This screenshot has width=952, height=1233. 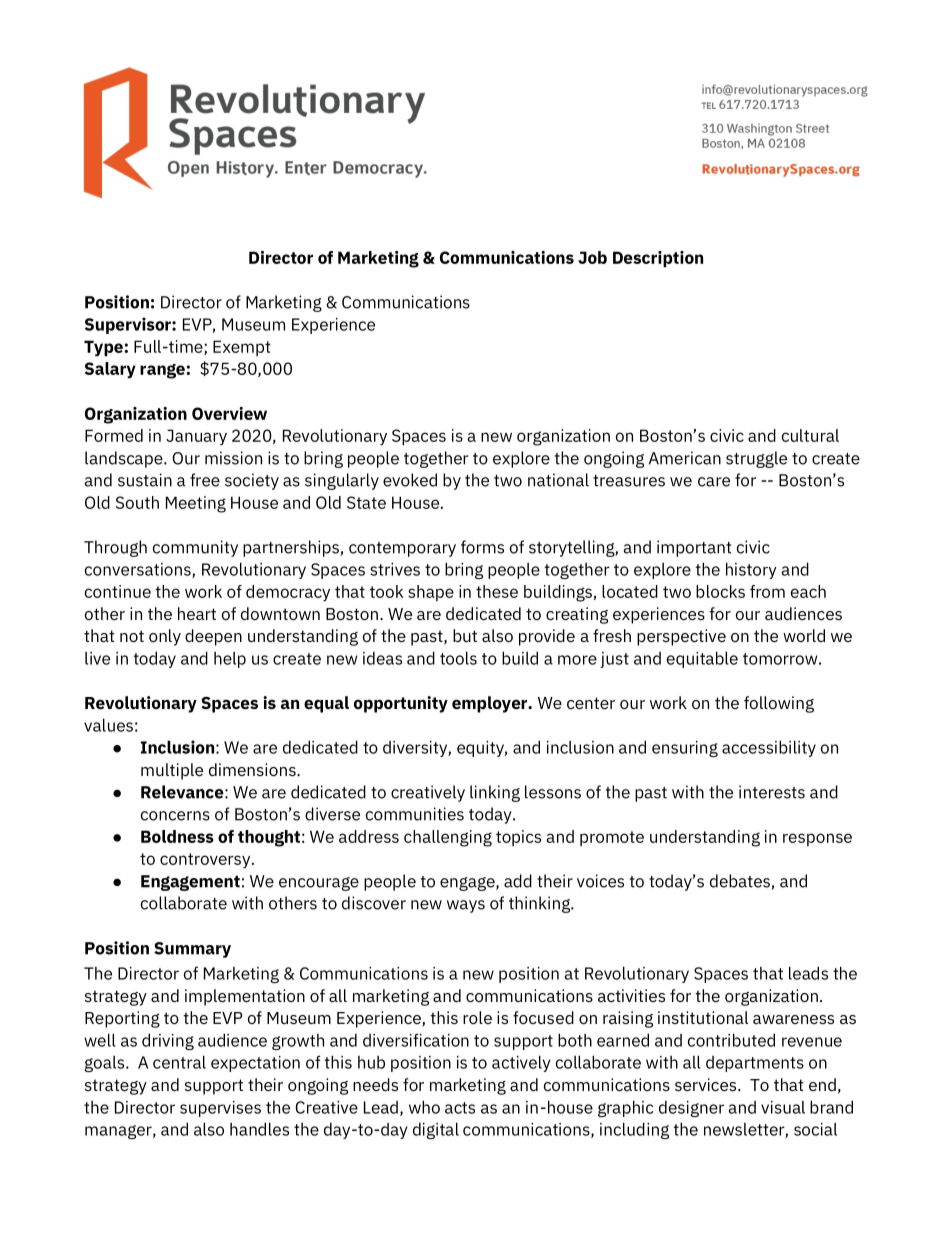 I want to click on employer, so click(x=491, y=704).
